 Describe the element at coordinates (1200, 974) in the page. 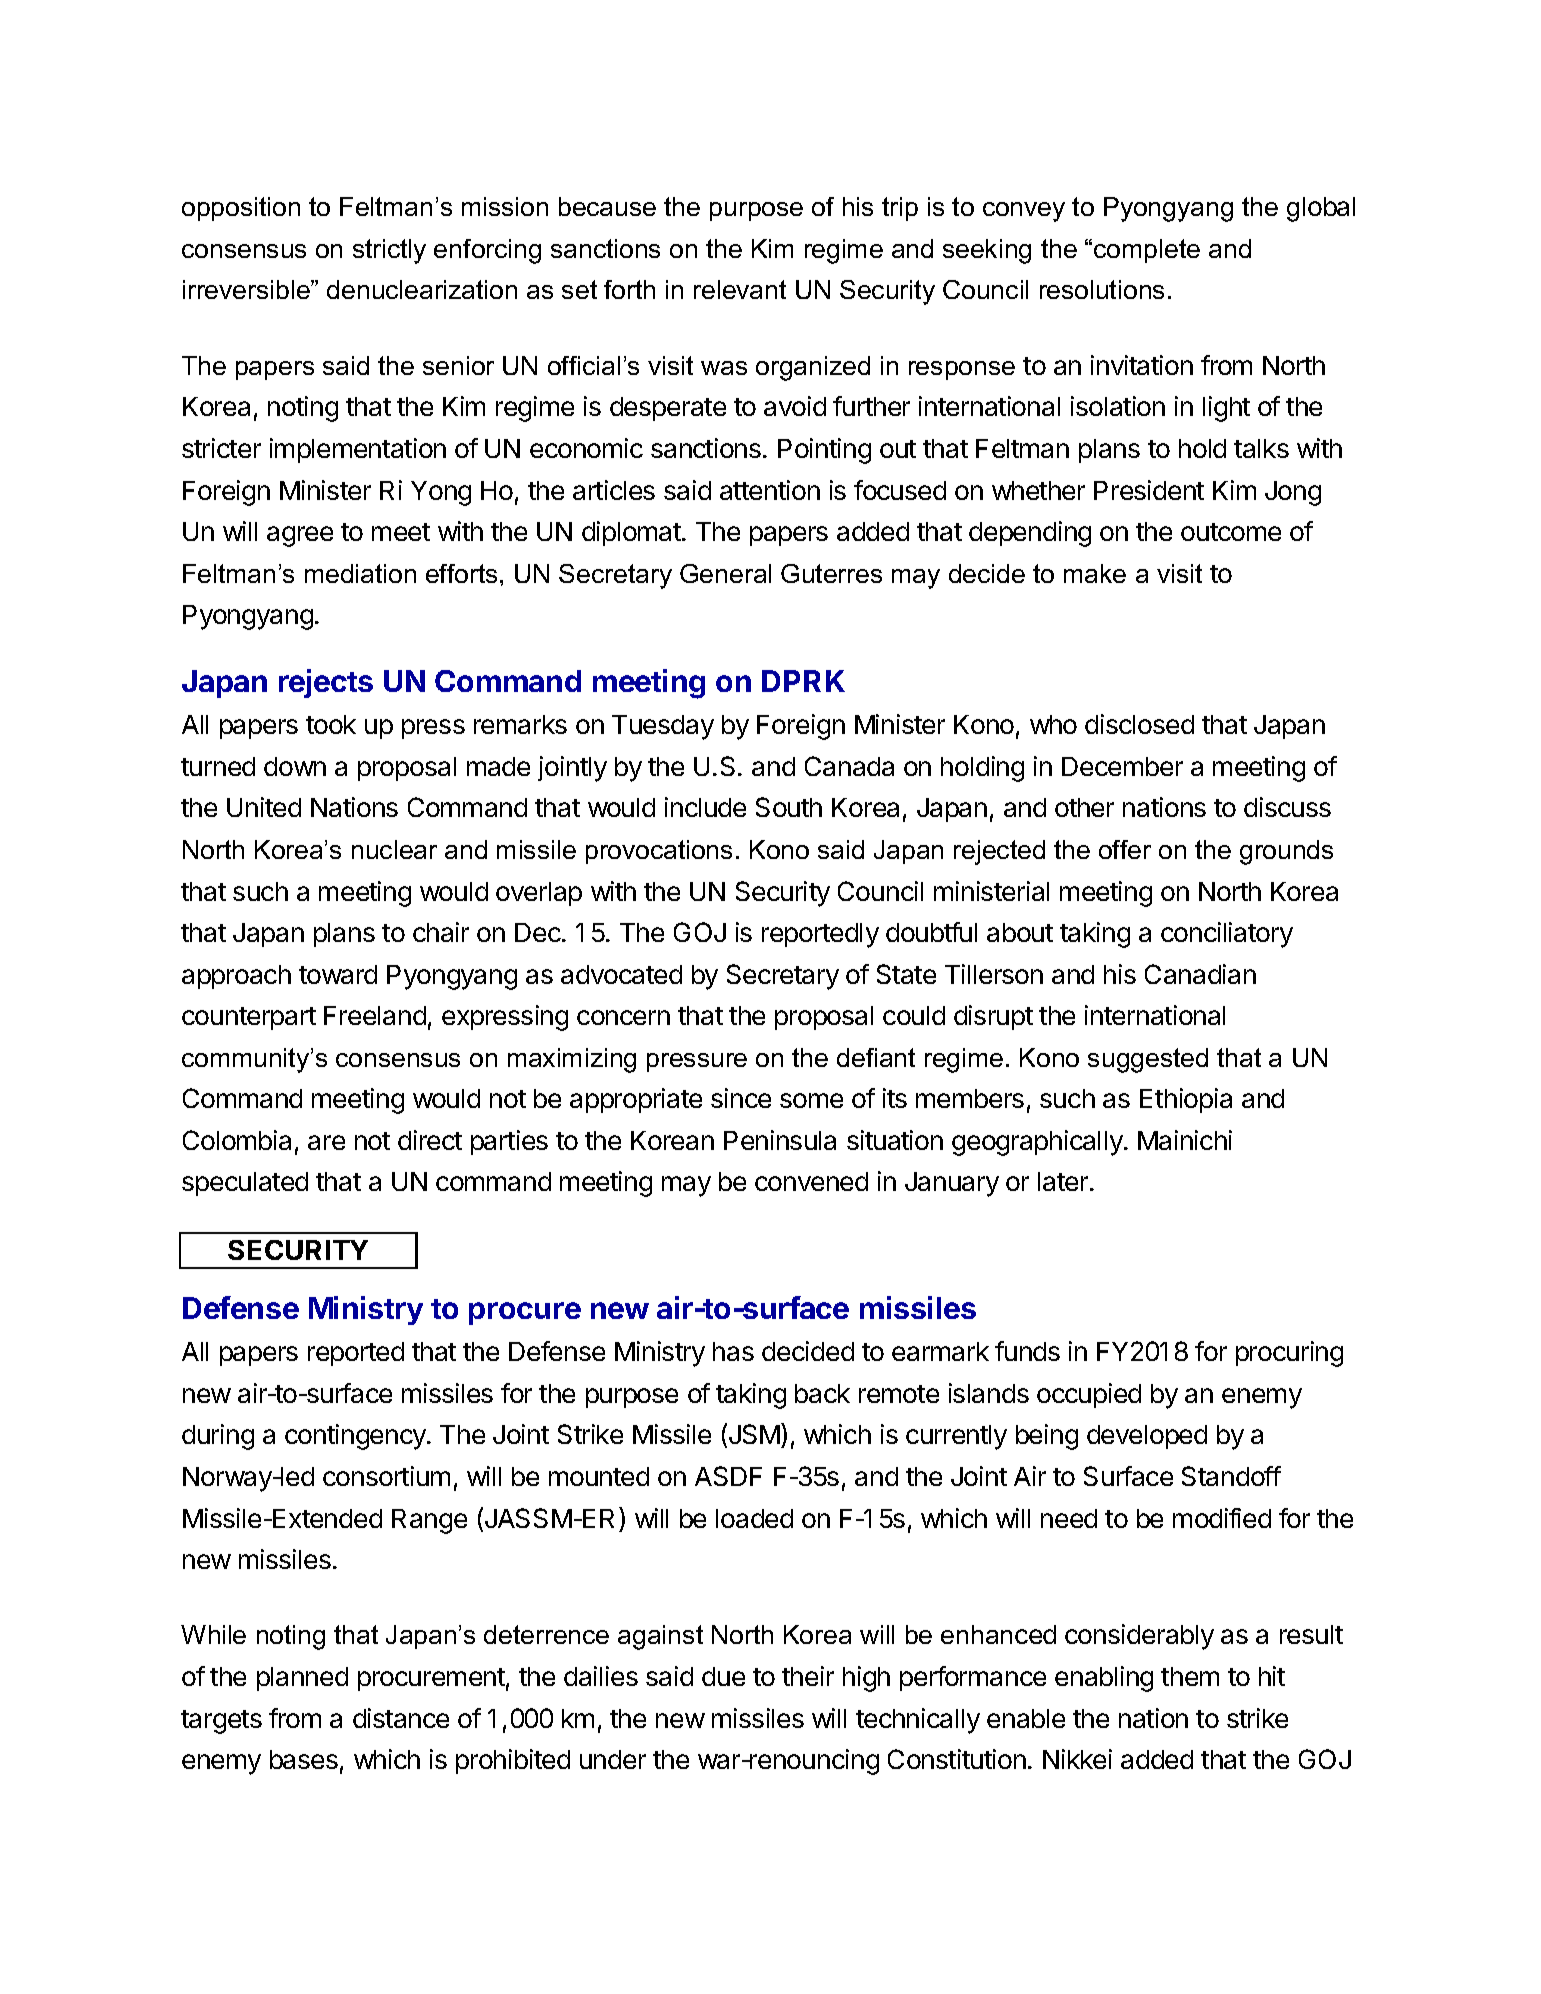

I see `Canadian` at that location.
